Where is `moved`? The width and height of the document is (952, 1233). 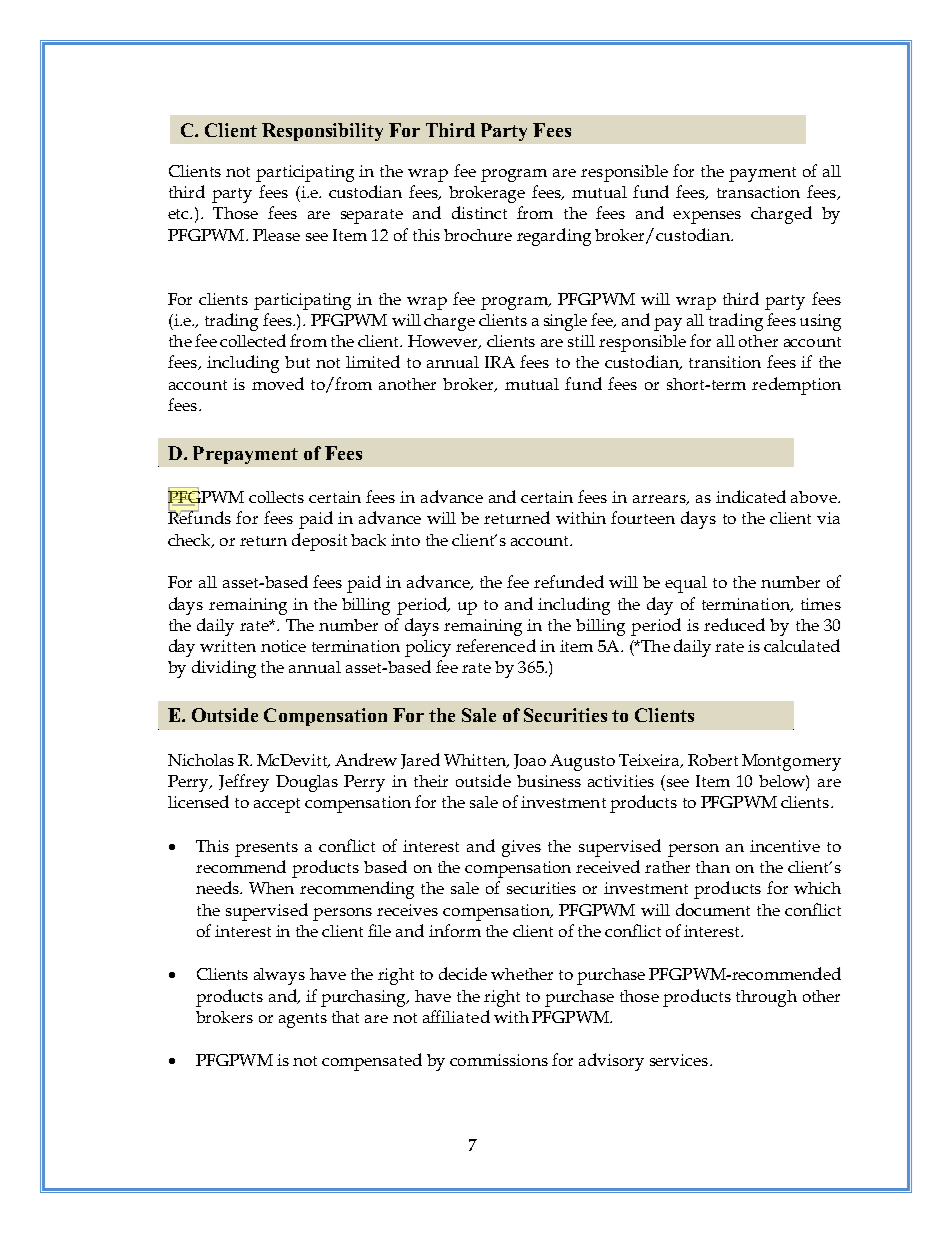
moved is located at coordinates (278, 383).
